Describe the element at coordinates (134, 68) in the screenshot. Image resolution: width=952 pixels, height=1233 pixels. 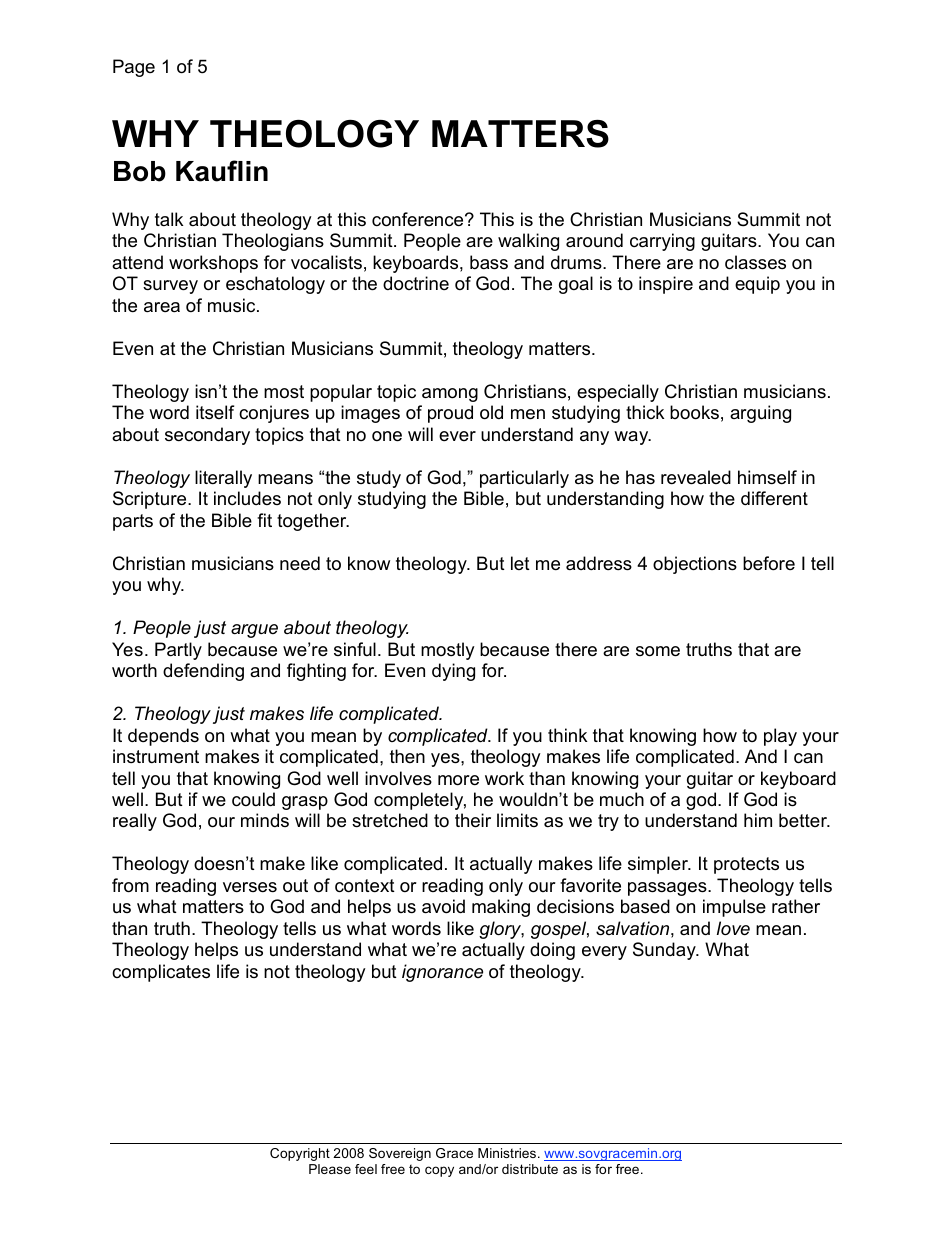
I see `Page` at that location.
